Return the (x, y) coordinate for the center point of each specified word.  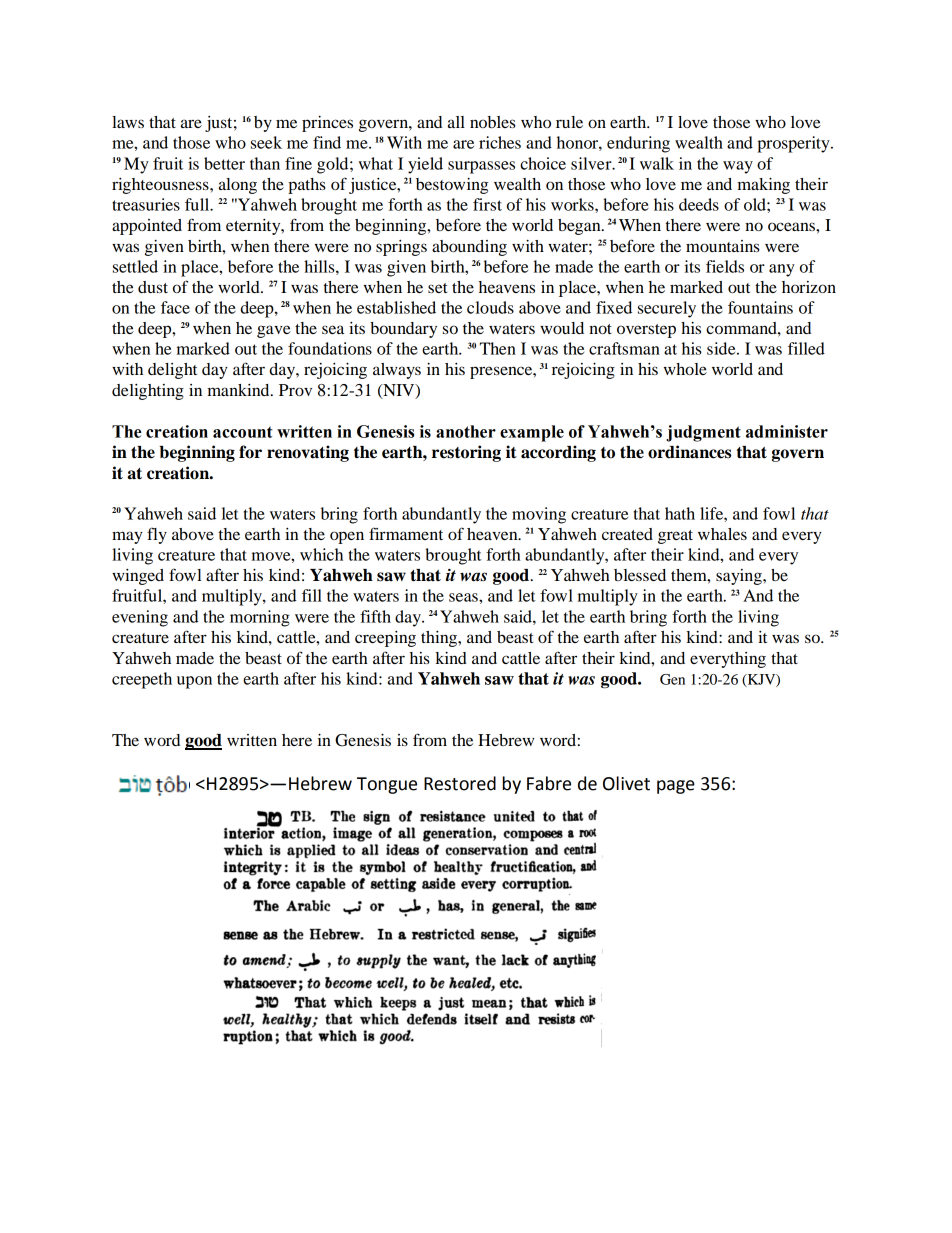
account (243, 432)
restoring (466, 453)
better (224, 163)
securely (667, 309)
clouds (490, 307)
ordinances (689, 452)
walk (657, 163)
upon (194, 682)
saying (740, 577)
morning (260, 618)
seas (464, 597)
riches (500, 142)
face (175, 307)
